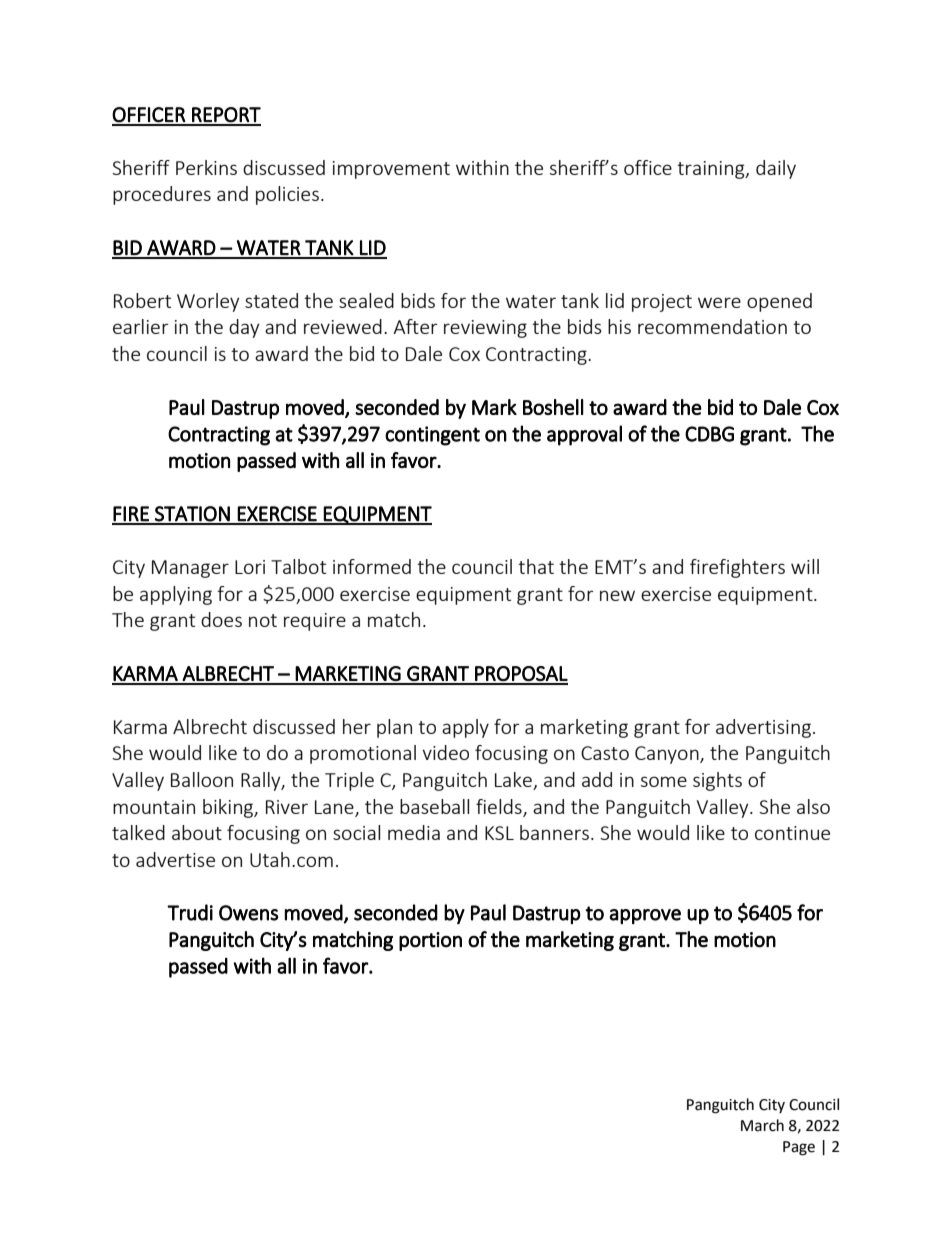 This screenshot has width=952, height=1233. I want to click on contingent, so click(432, 436).
